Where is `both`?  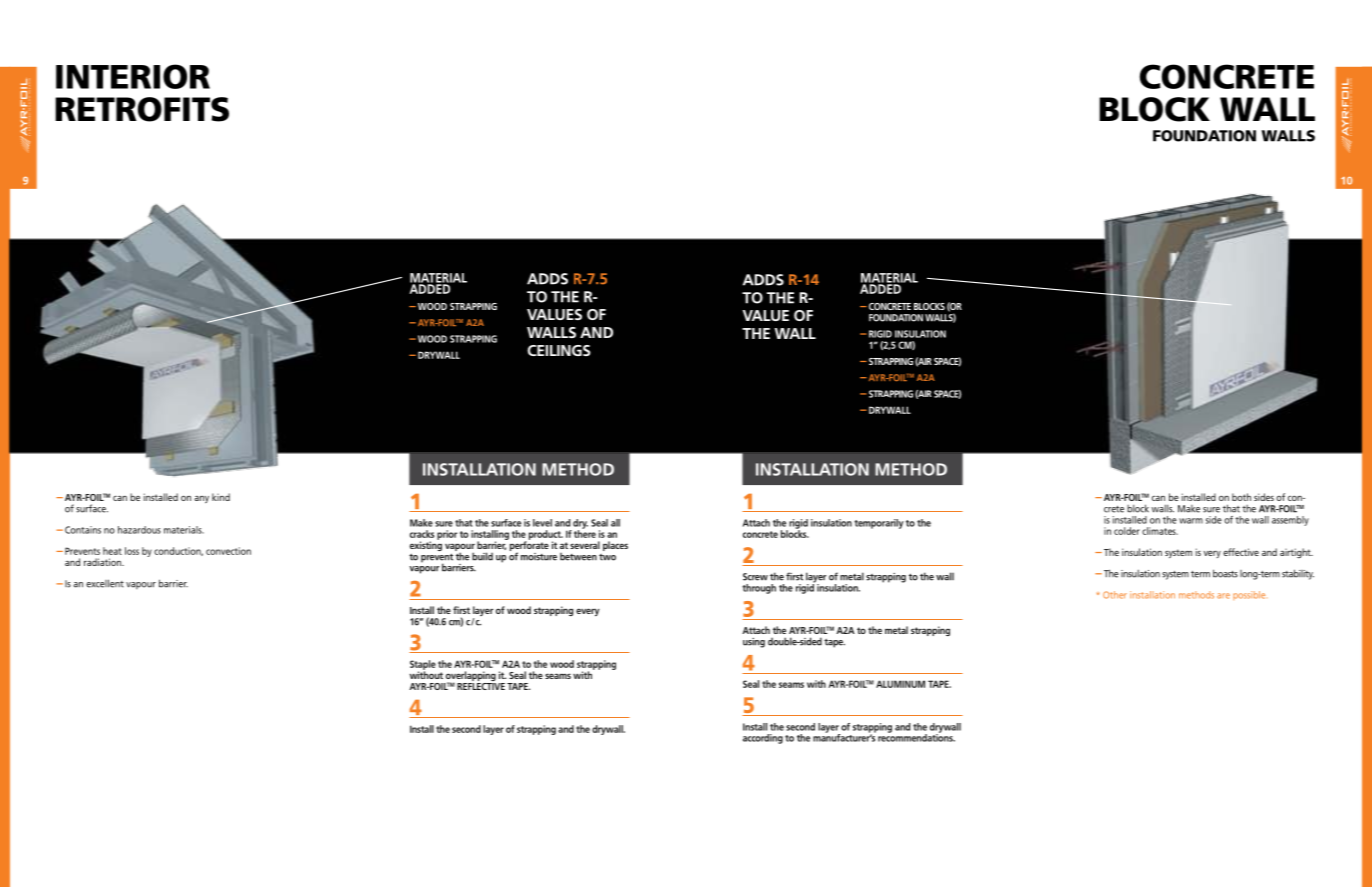 both is located at coordinates (1241, 497).
